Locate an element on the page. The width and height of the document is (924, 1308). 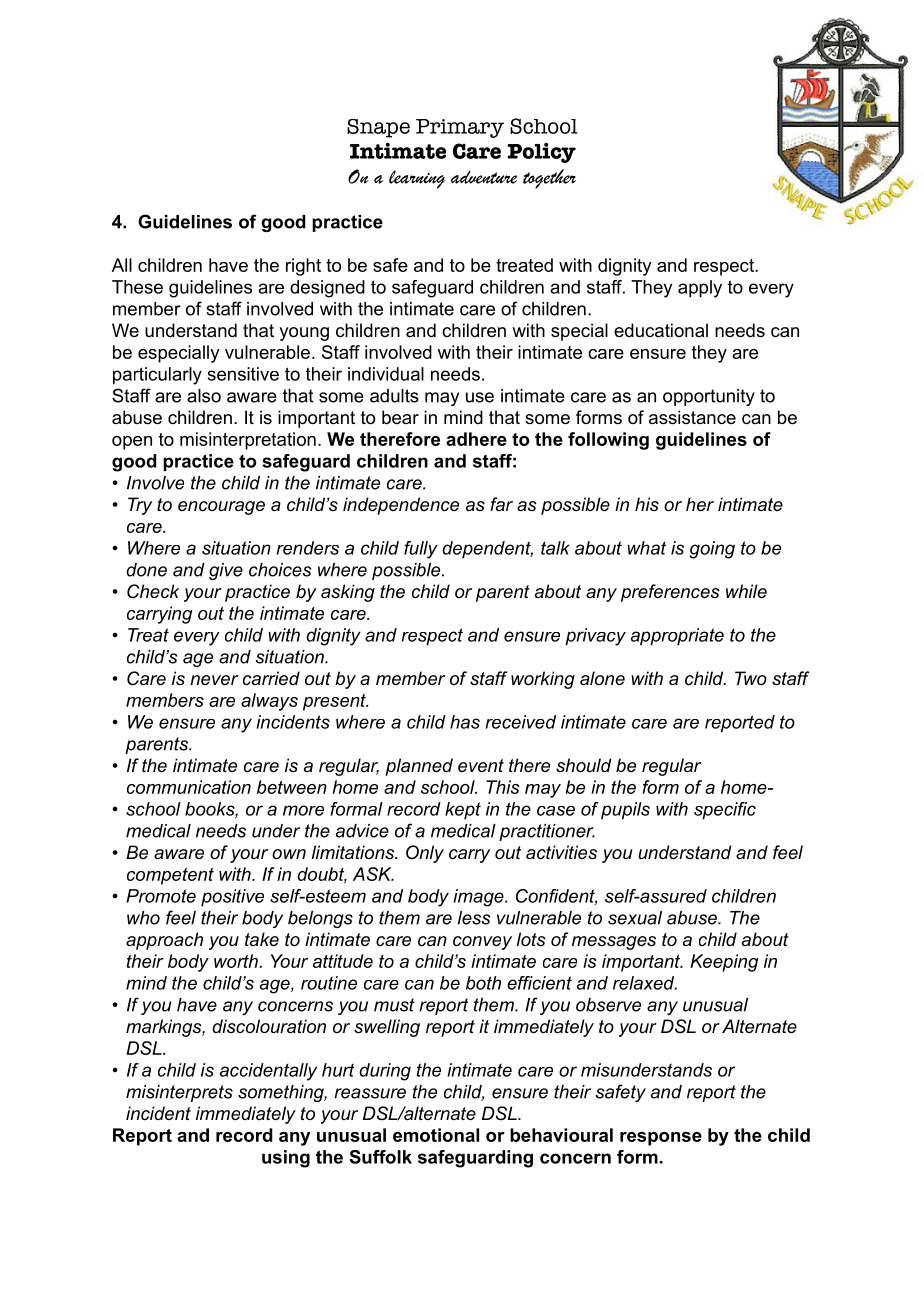
never is located at coordinates (214, 680).
